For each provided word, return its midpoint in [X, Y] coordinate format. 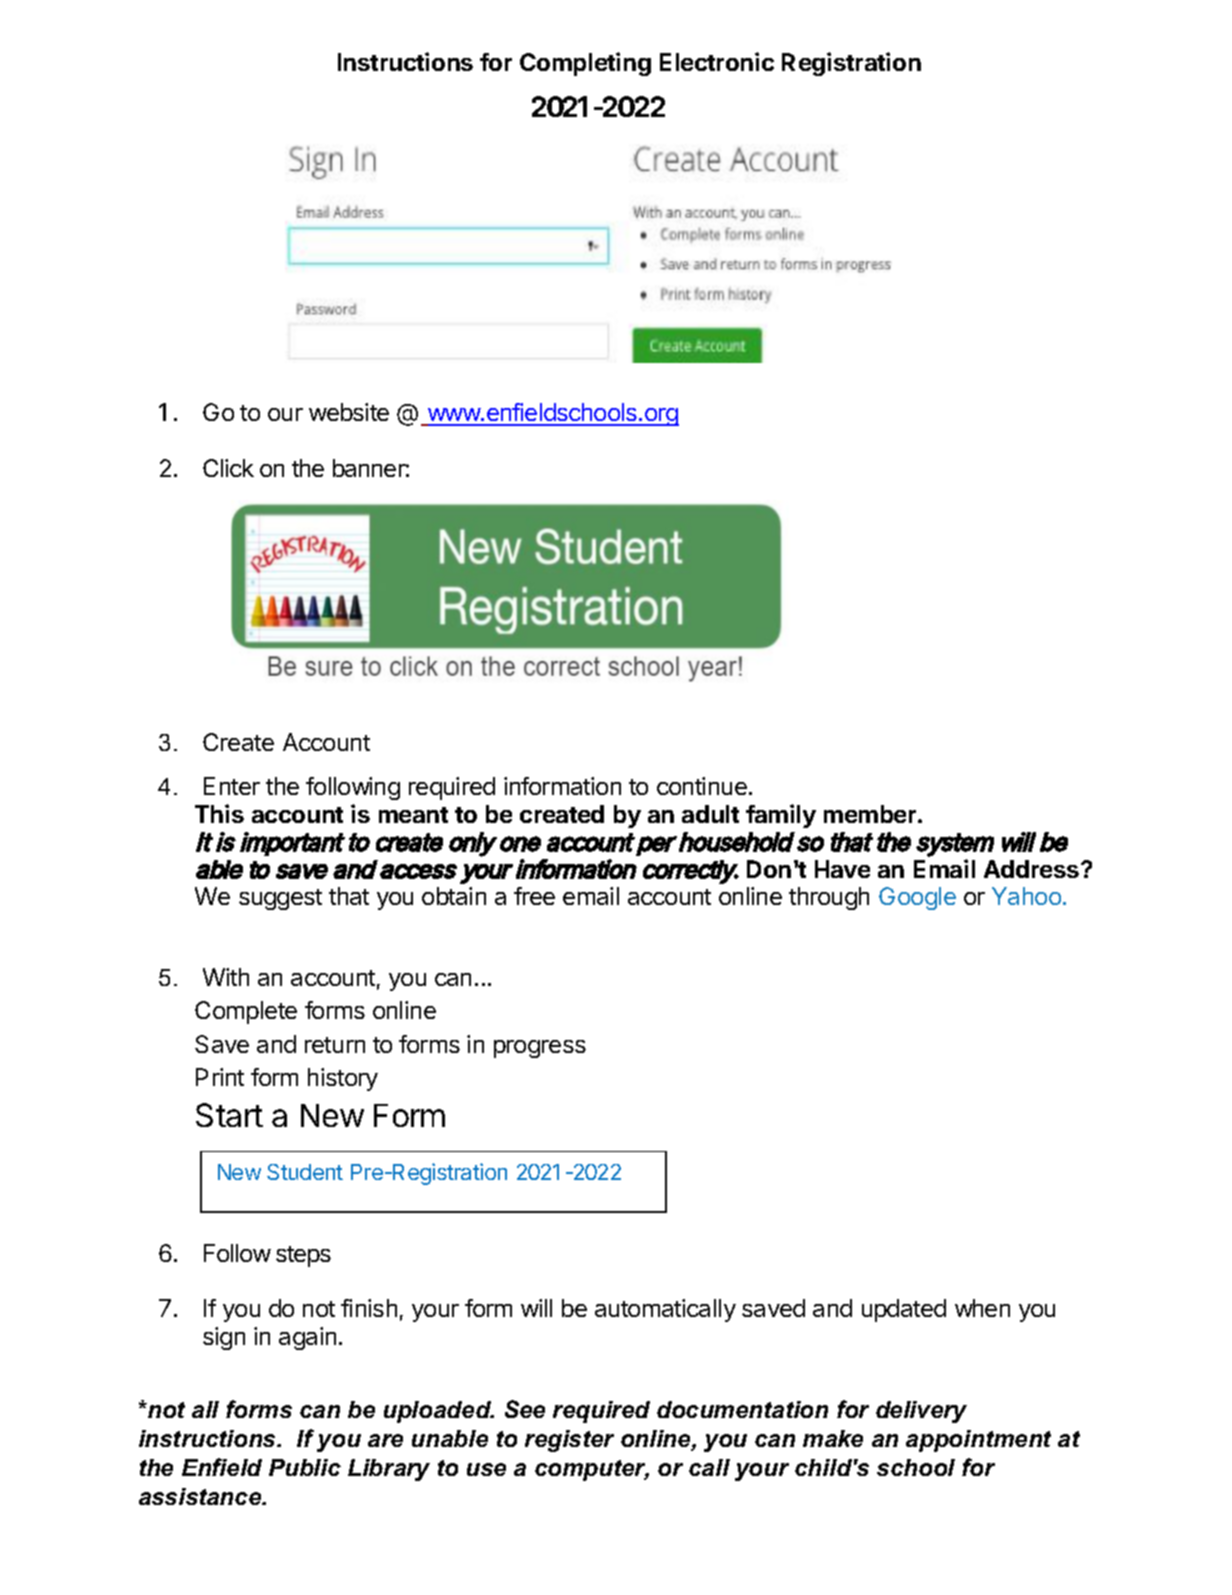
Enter [232, 786]
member [871, 814]
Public [305, 1467]
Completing [585, 64]
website [349, 412]
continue [702, 786]
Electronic [717, 61]
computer [592, 1470]
